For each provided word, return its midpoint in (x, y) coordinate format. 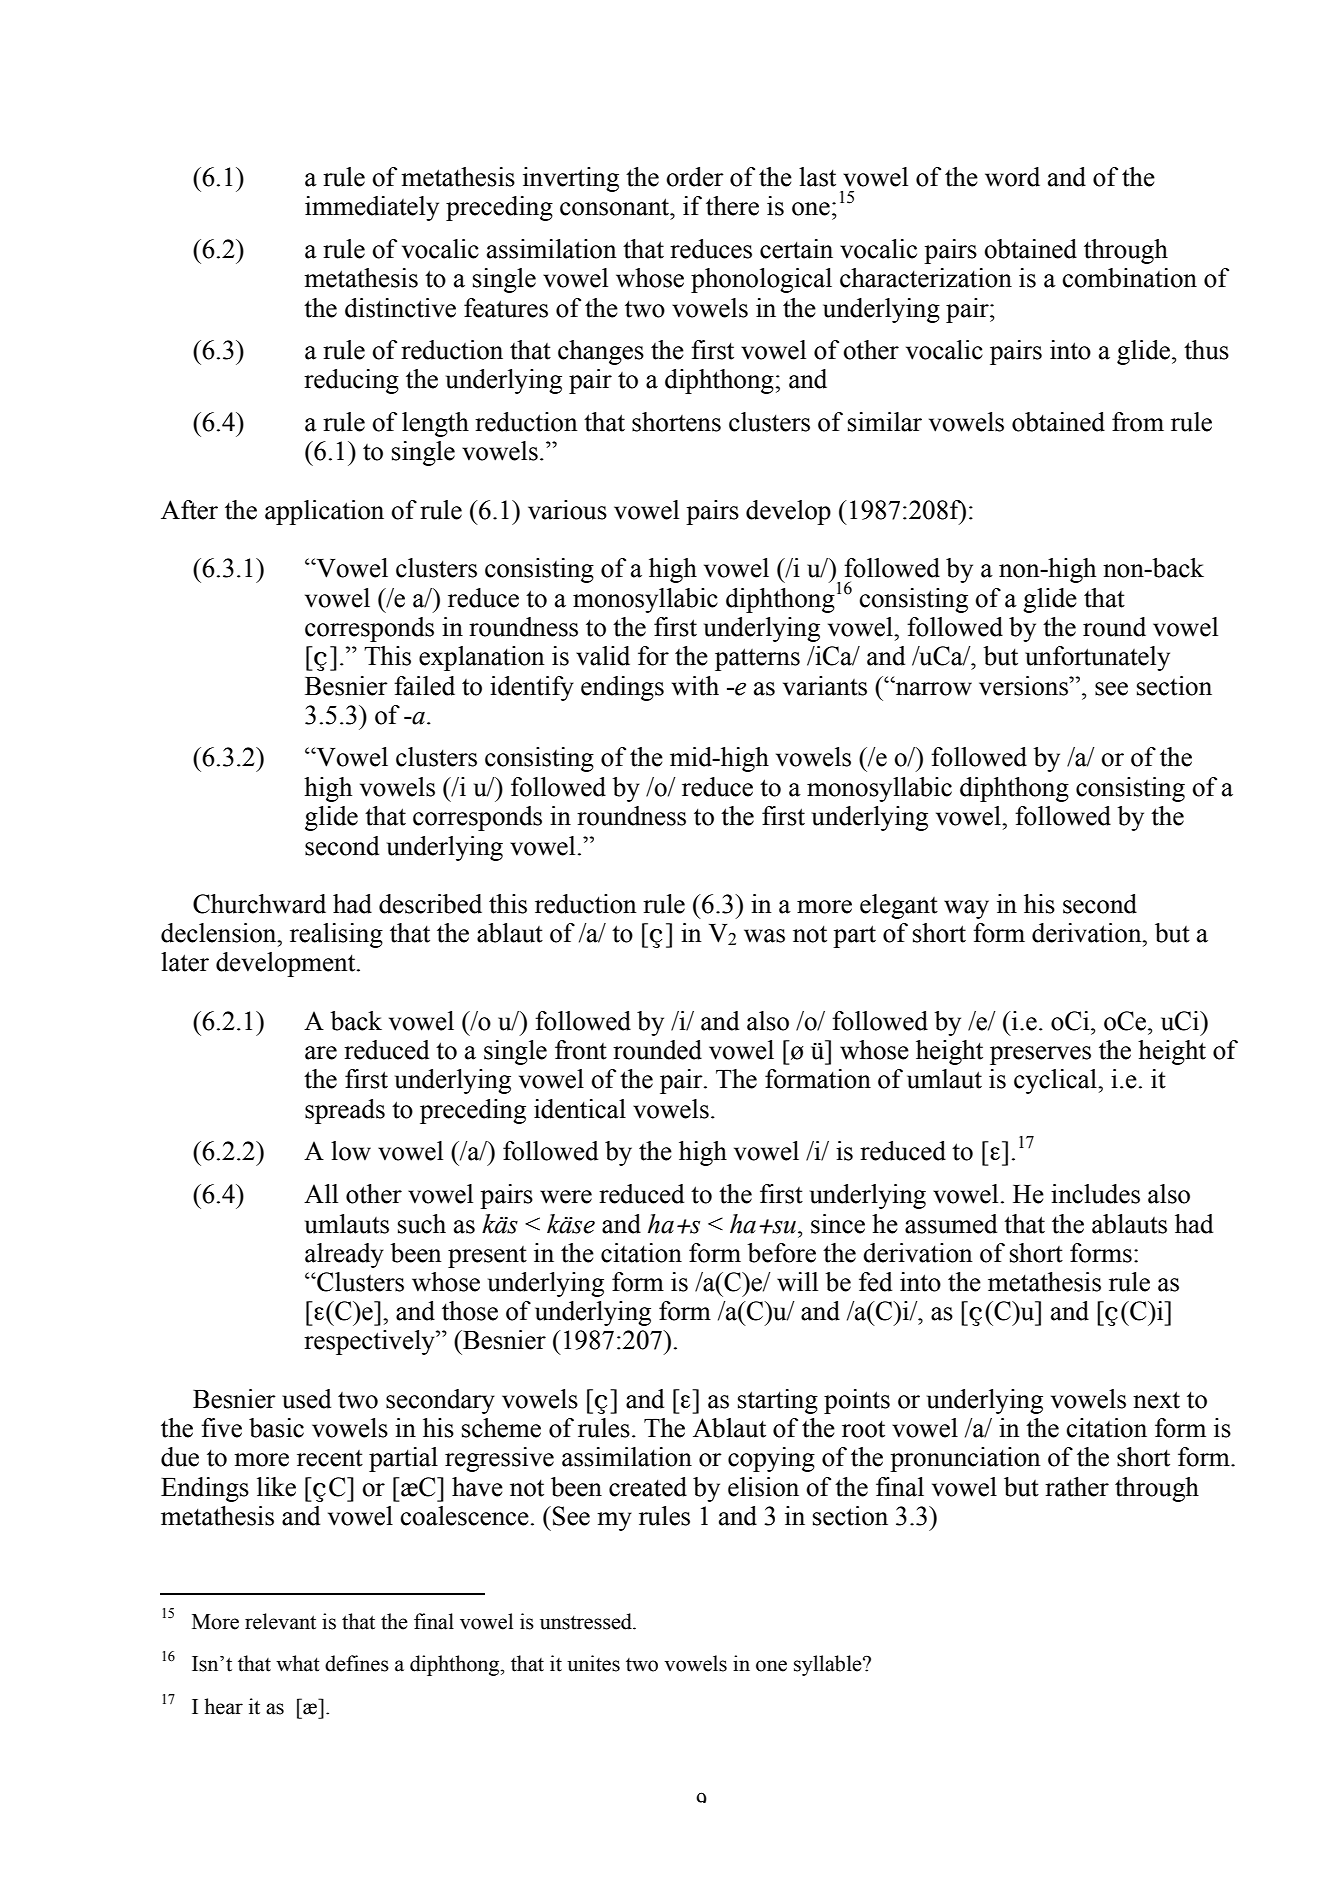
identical (580, 1109)
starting (778, 1401)
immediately (372, 208)
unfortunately (1097, 658)
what (298, 1663)
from (1138, 422)
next (1156, 1400)
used (306, 1399)
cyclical (1056, 1081)
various (567, 510)
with (695, 686)
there (732, 206)
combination (1130, 278)
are (321, 1053)
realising (336, 935)
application (324, 512)
